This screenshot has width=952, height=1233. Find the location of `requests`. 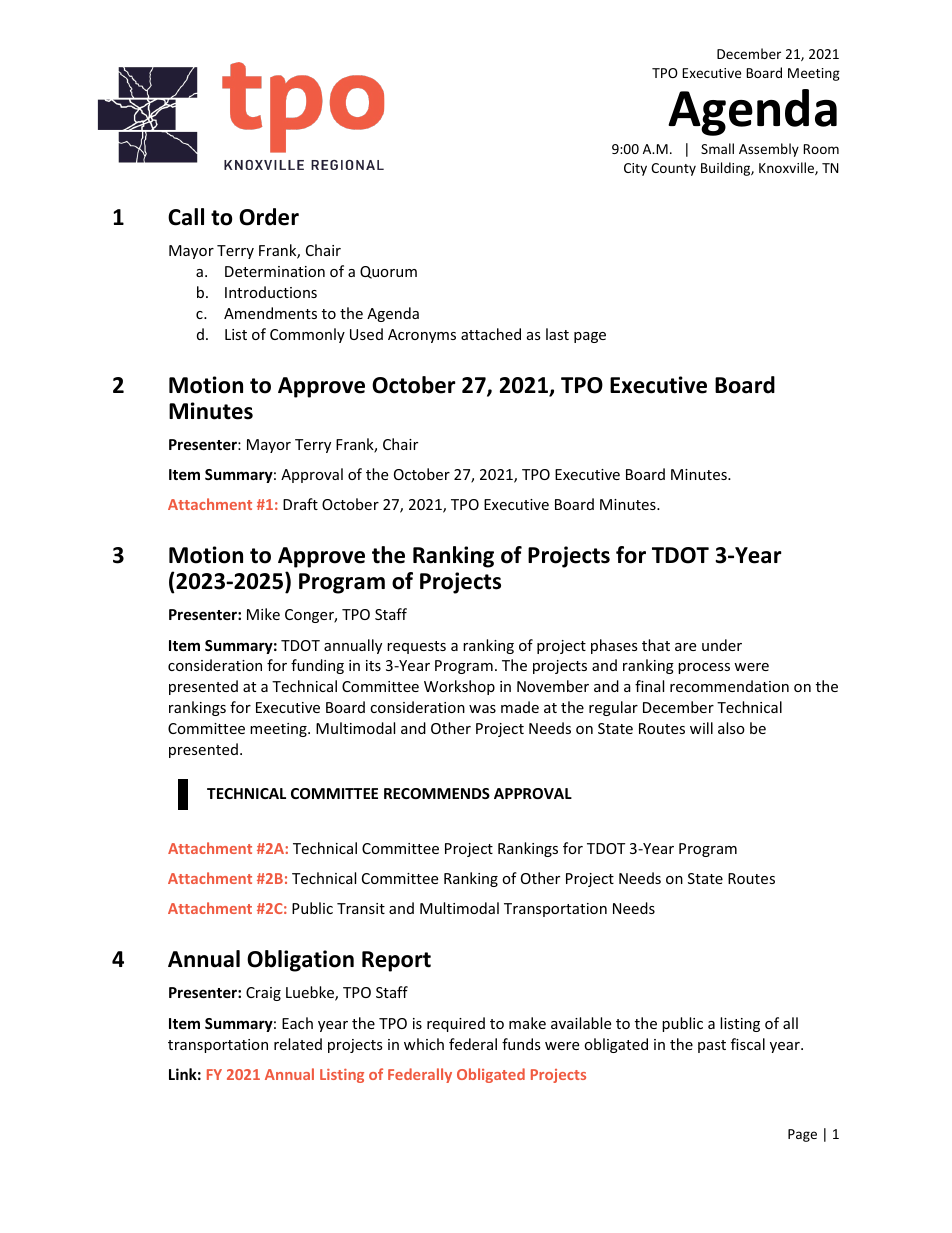

requests is located at coordinates (416, 647).
